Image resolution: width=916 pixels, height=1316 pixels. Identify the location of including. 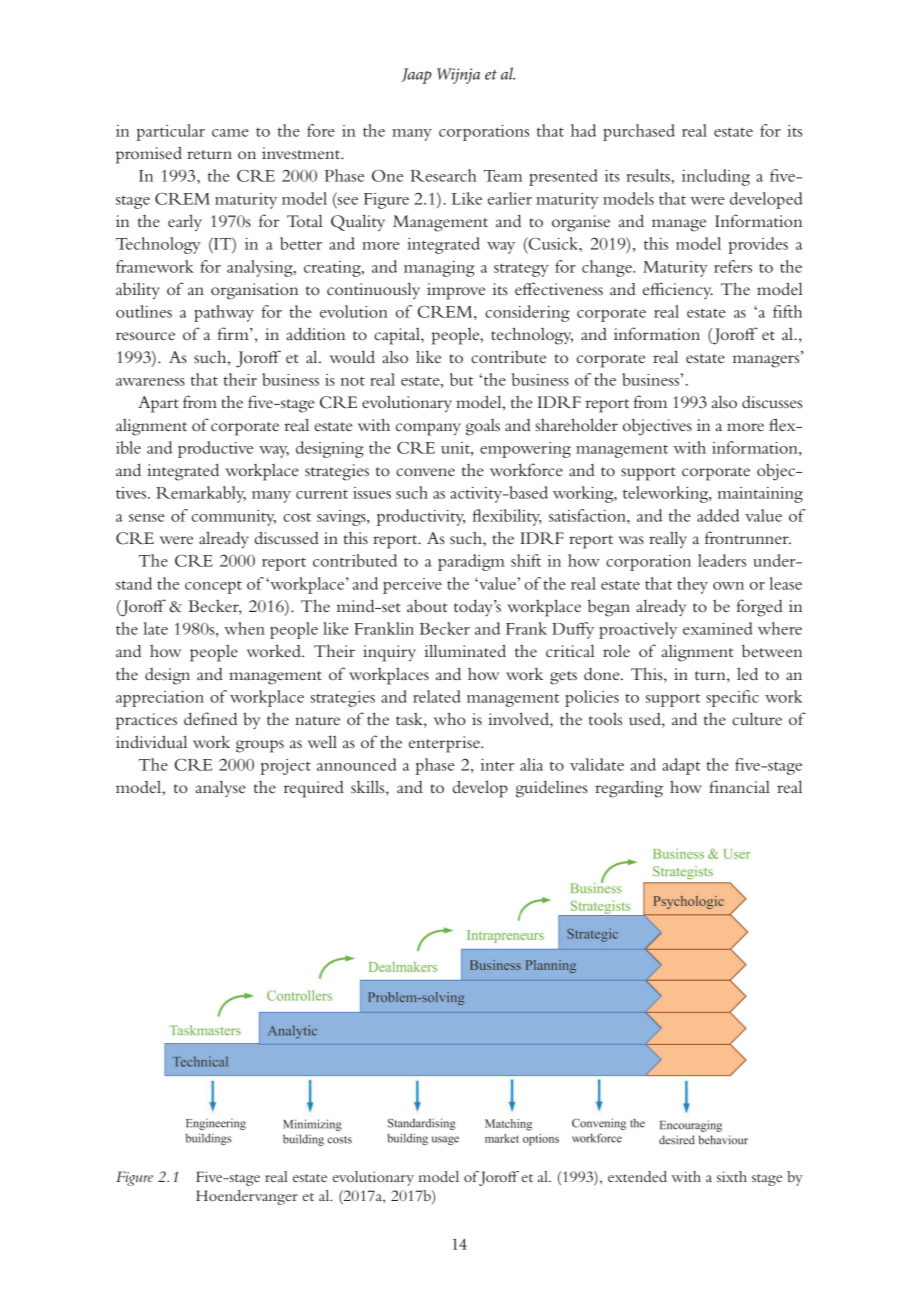
(716, 177).
